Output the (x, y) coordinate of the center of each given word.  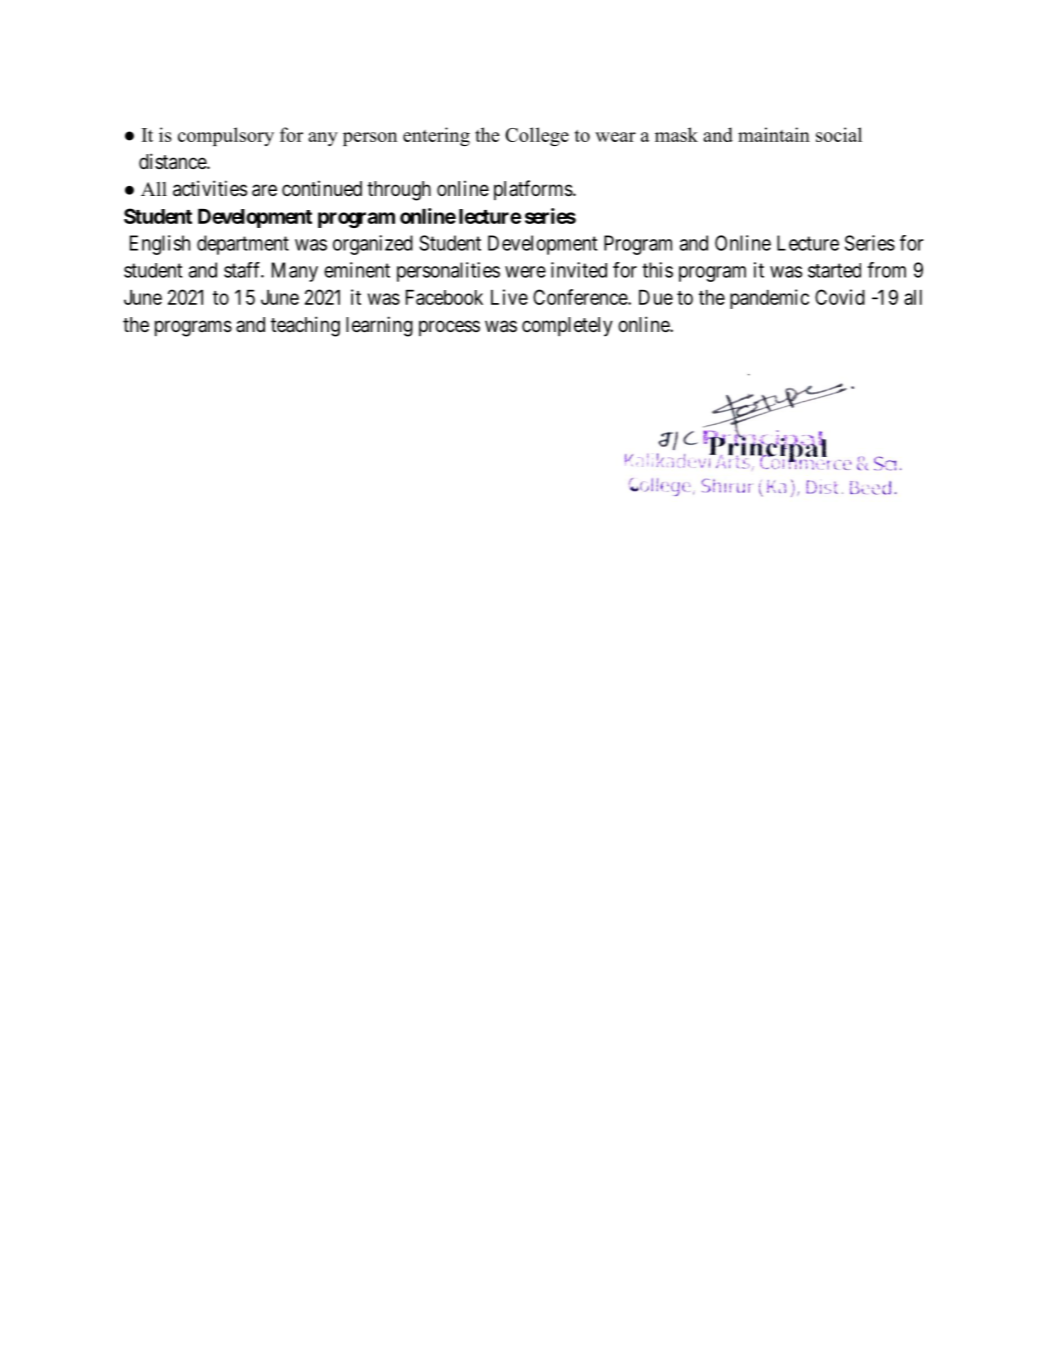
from (886, 270)
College (537, 136)
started (834, 270)
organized (373, 245)
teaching (305, 326)
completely (567, 327)
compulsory (226, 136)
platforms (533, 190)
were (525, 272)
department (243, 245)
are (264, 190)
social (839, 134)
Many (295, 272)
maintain (774, 134)
